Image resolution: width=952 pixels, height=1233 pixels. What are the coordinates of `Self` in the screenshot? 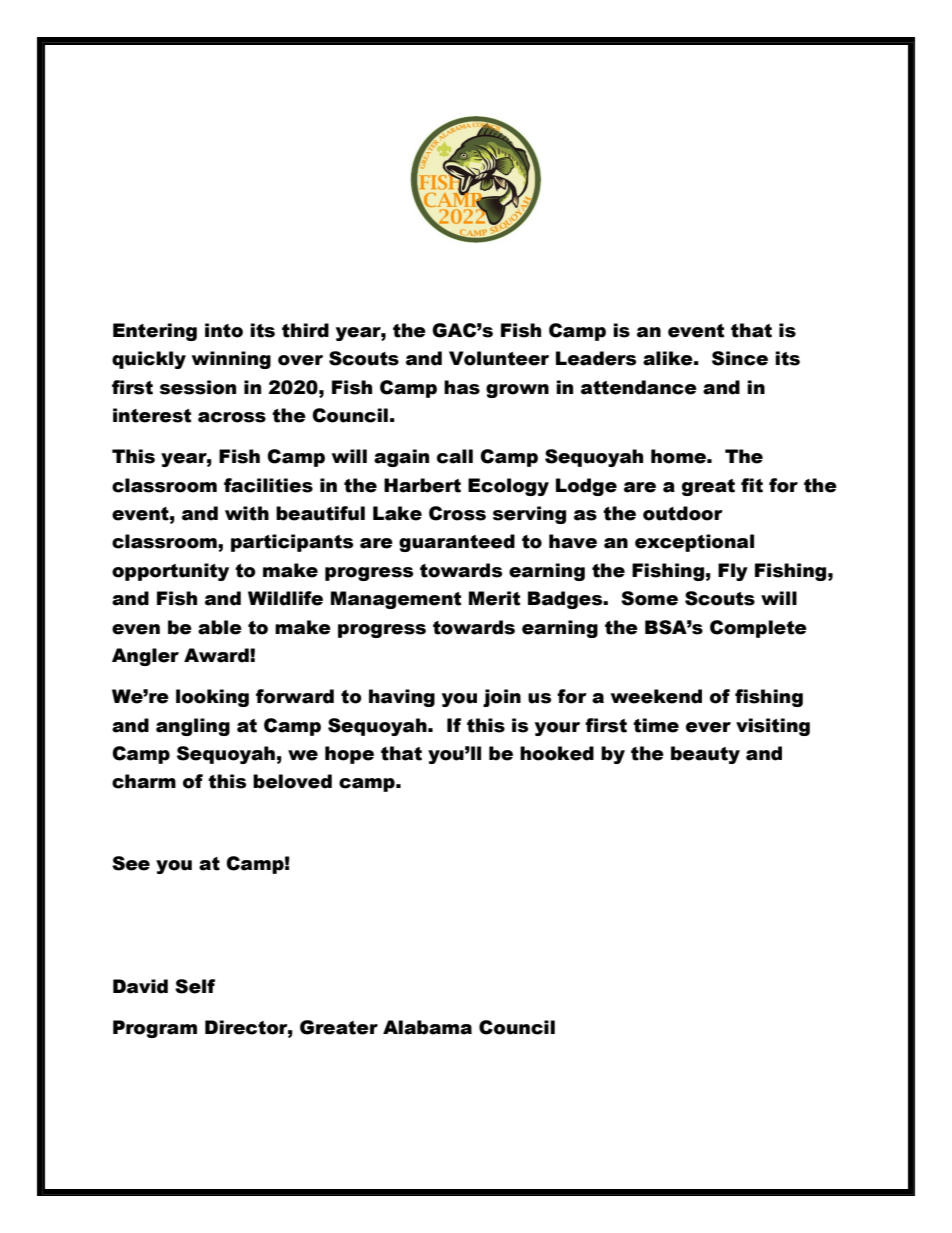 It's located at (195, 986).
